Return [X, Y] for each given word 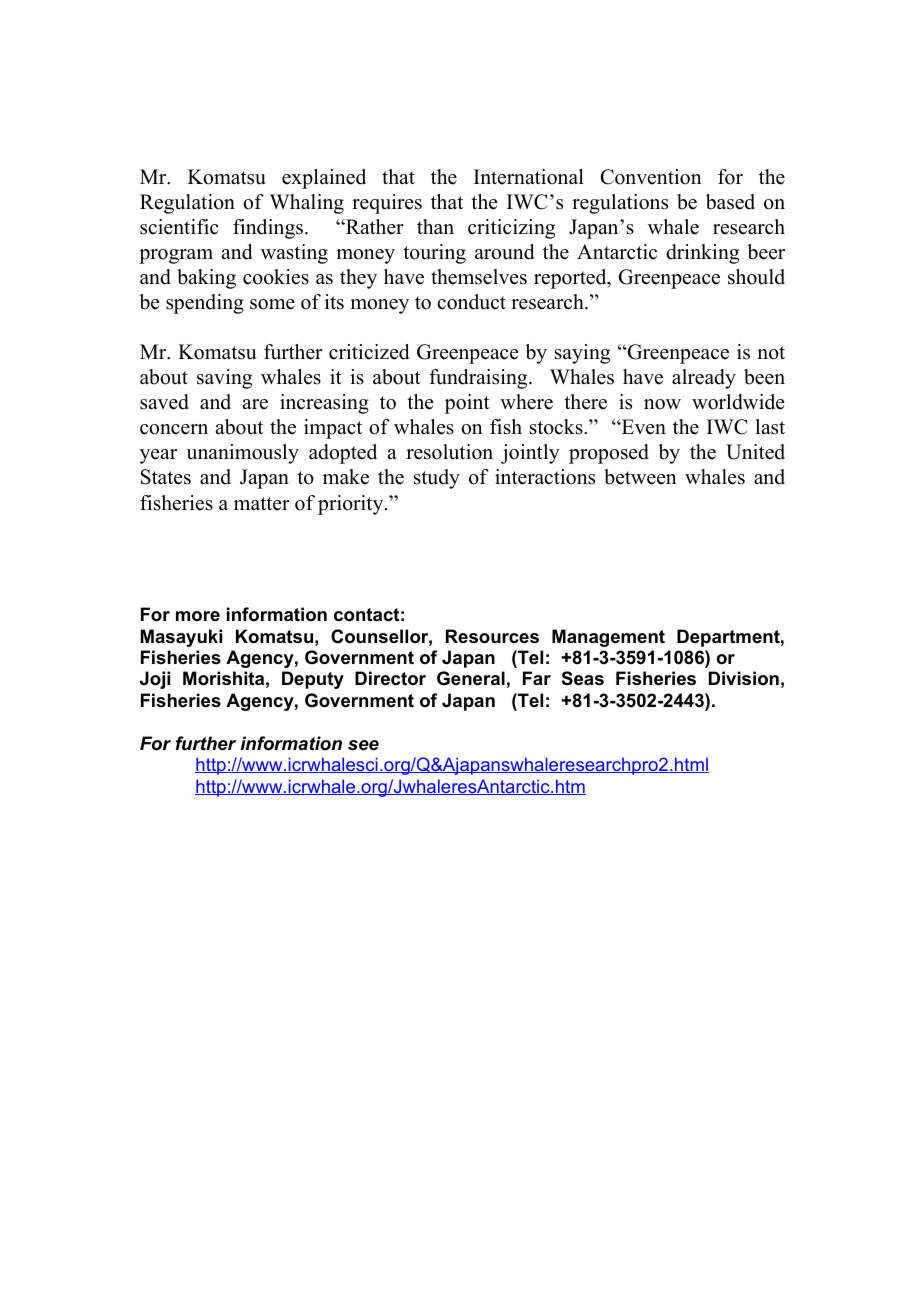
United [755, 452]
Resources [492, 636]
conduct [471, 302]
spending [205, 304]
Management [608, 638]
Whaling [307, 204]
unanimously [242, 454]
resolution [449, 452]
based [730, 202]
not [771, 353]
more [198, 616]
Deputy [313, 680]
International [529, 177]
